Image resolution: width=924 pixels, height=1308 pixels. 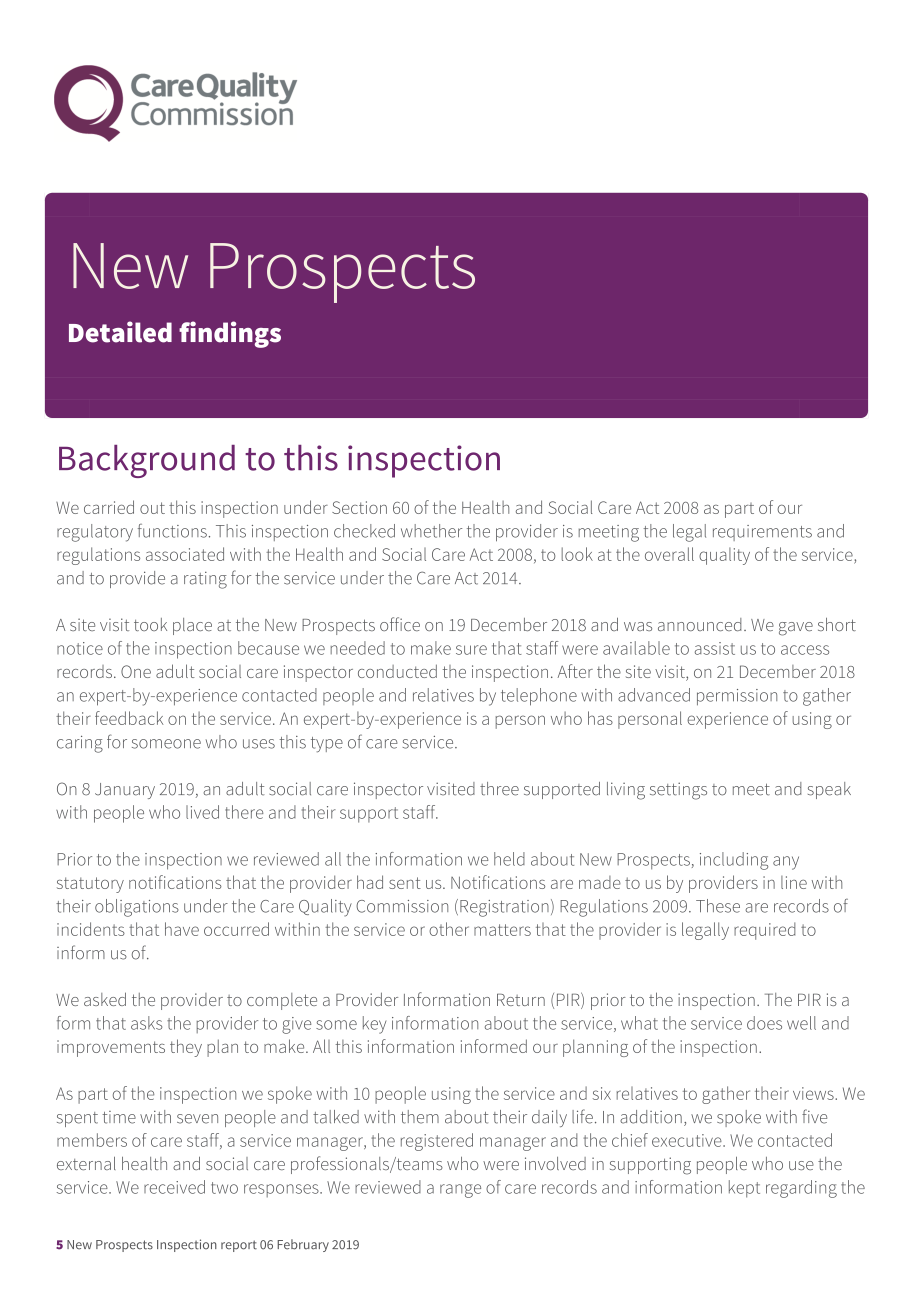 I want to click on kept, so click(x=744, y=1189).
